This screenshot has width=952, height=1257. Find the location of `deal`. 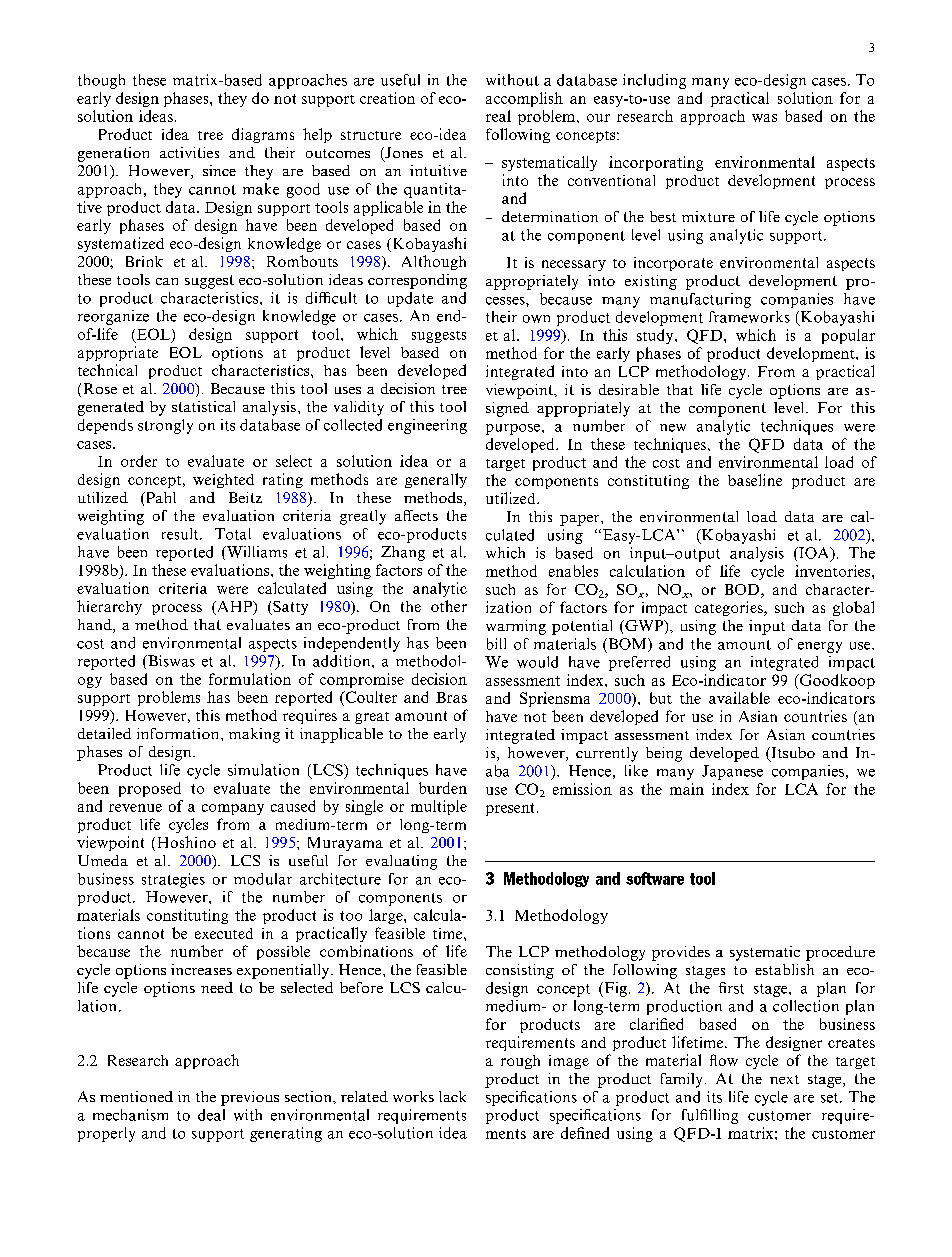

deal is located at coordinates (211, 1115).
